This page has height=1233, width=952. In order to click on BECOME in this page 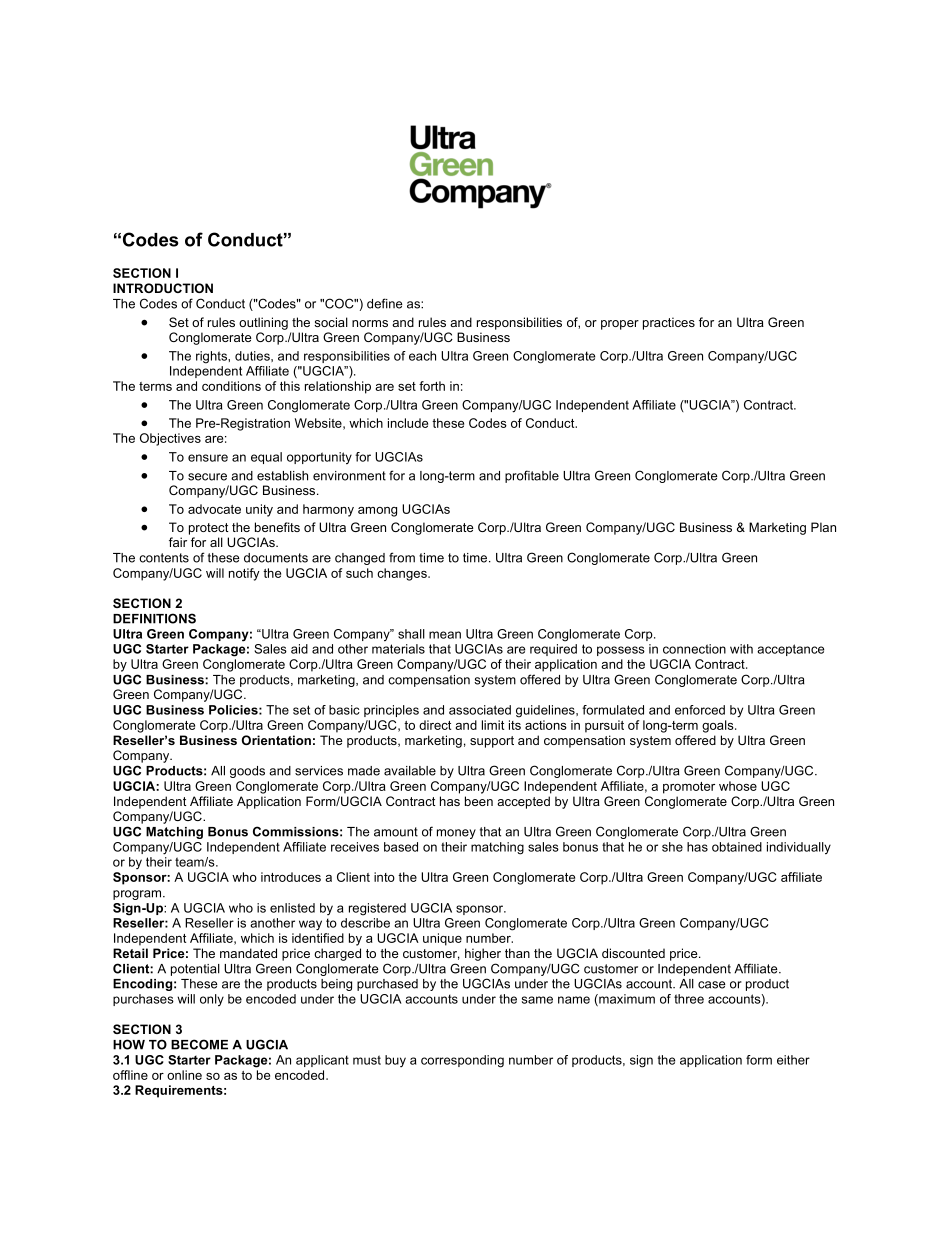, I will do `click(199, 1044)`.
